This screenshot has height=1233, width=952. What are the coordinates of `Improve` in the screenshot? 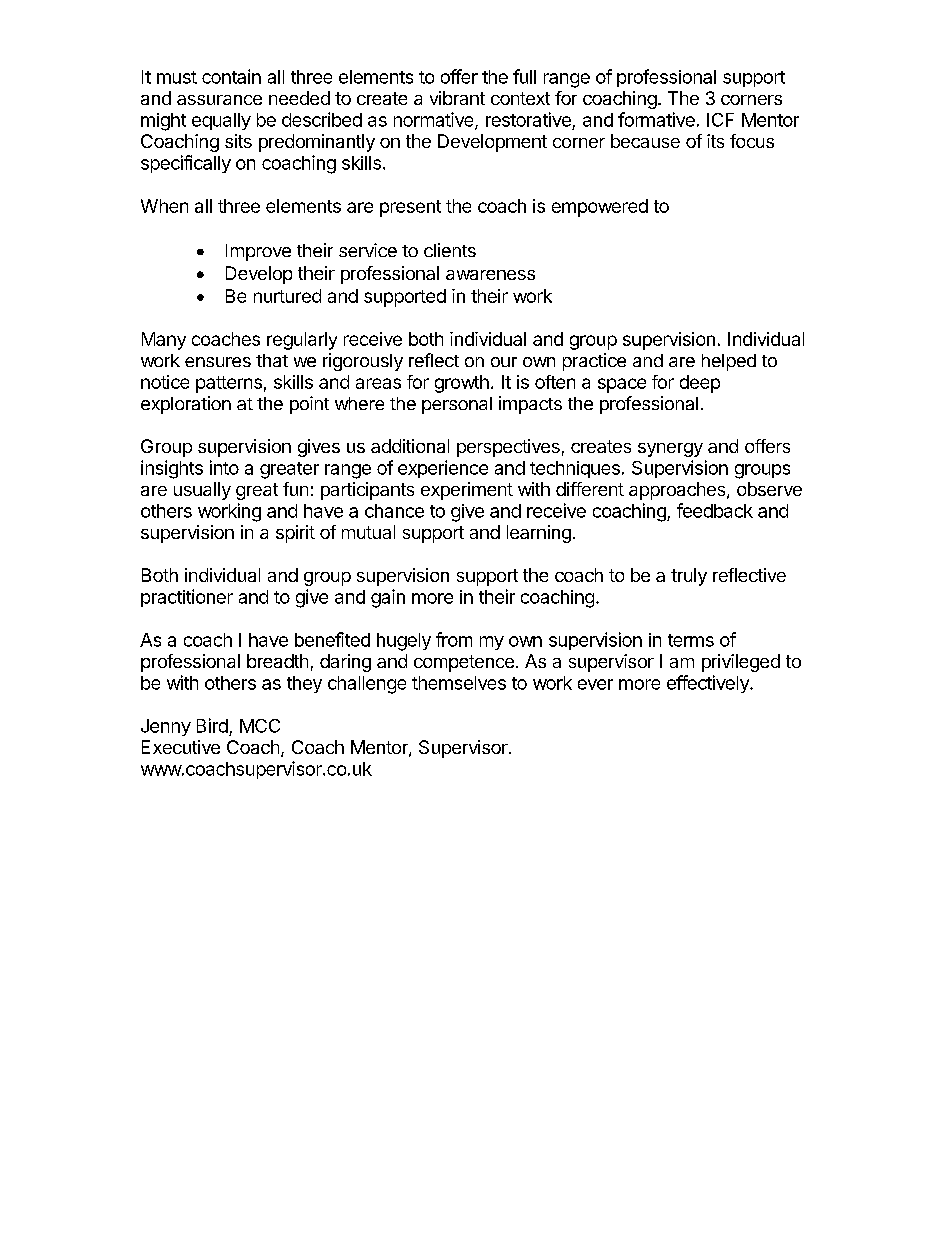 It's located at (258, 252).
